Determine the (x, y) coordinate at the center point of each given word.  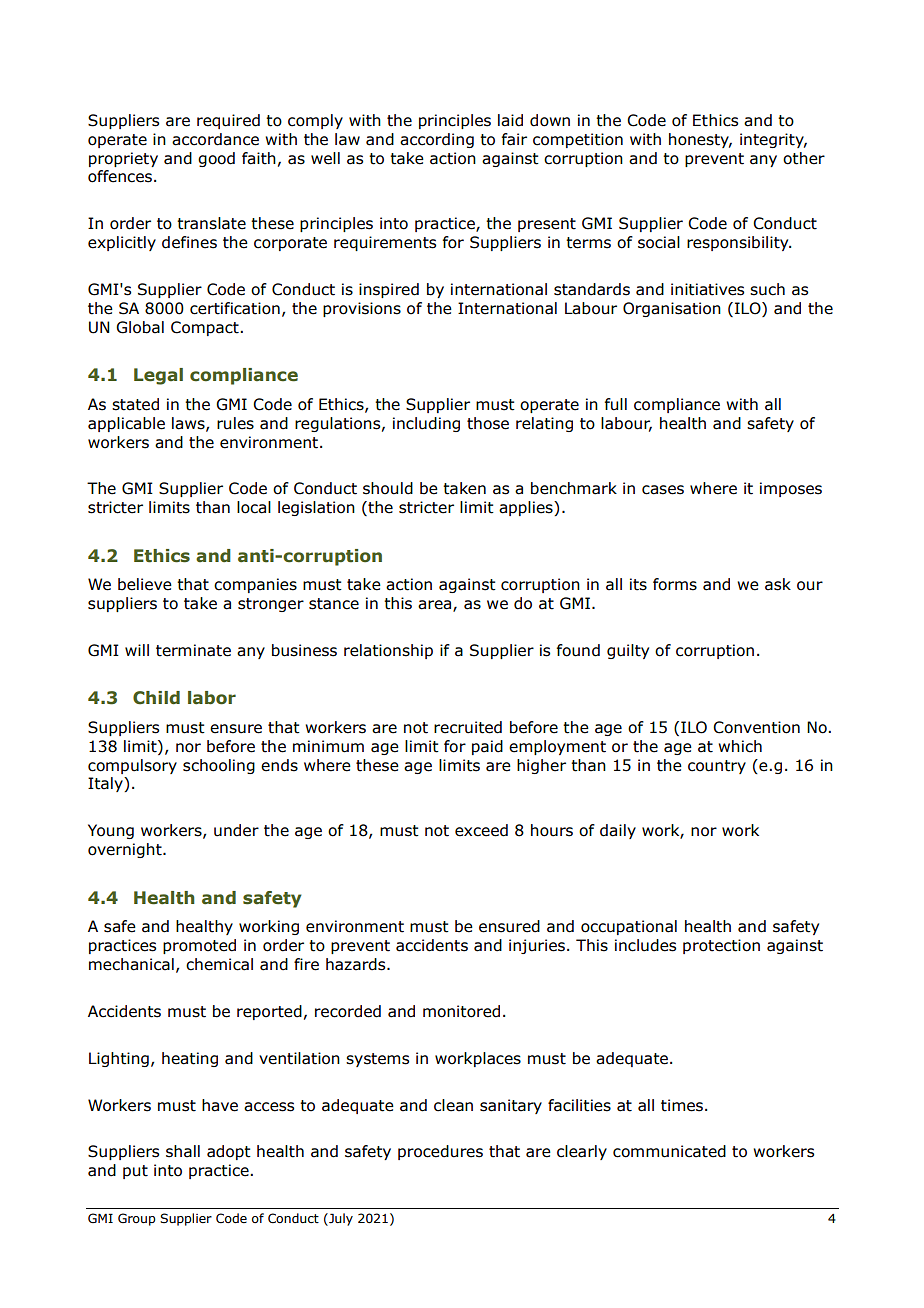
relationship (388, 651)
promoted (199, 946)
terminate (193, 650)
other (804, 158)
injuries (537, 946)
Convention (756, 727)
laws (189, 424)
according (437, 140)
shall (183, 1151)
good (216, 159)
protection (721, 946)
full (616, 404)
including (426, 424)
